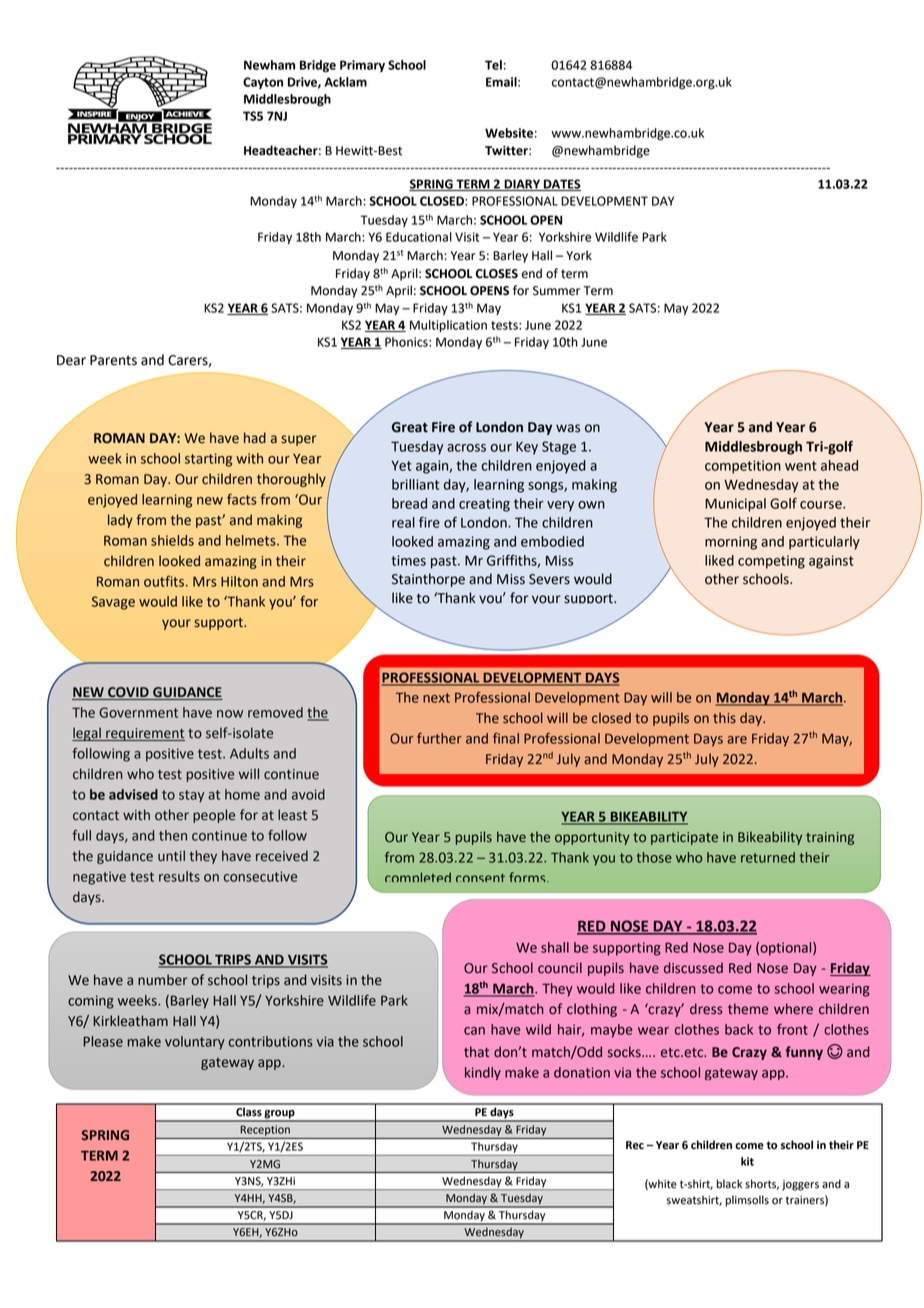 The image size is (924, 1308). I want to click on kindly, so click(483, 1073).
